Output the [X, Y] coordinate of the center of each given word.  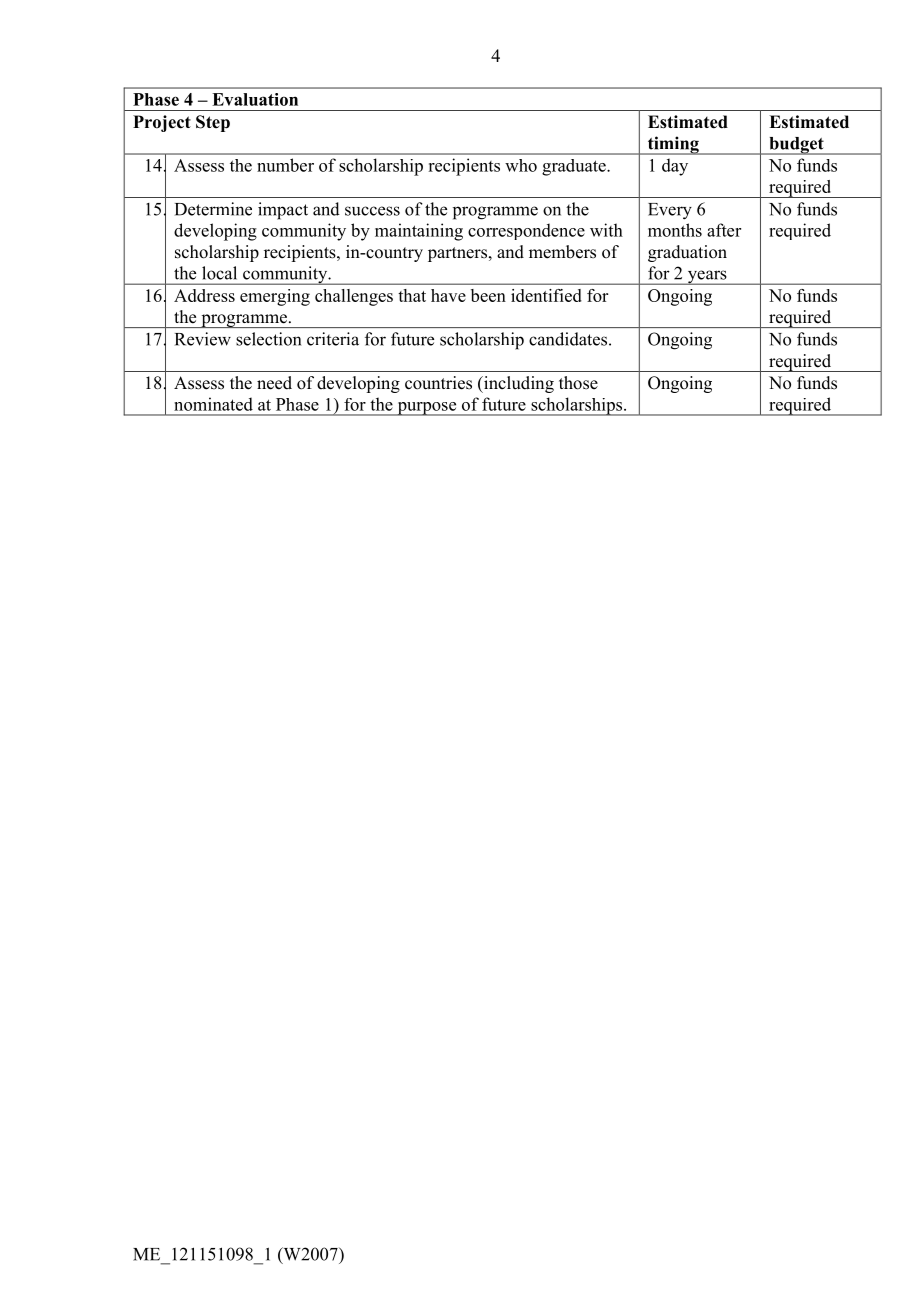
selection [268, 339]
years [707, 277]
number [285, 165]
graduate [575, 167]
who [521, 165]
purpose [427, 409]
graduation [687, 253]
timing [673, 145]
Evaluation [255, 99]
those [578, 383]
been [488, 295]
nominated [213, 404]
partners [457, 254]
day [675, 167]
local [219, 273]
